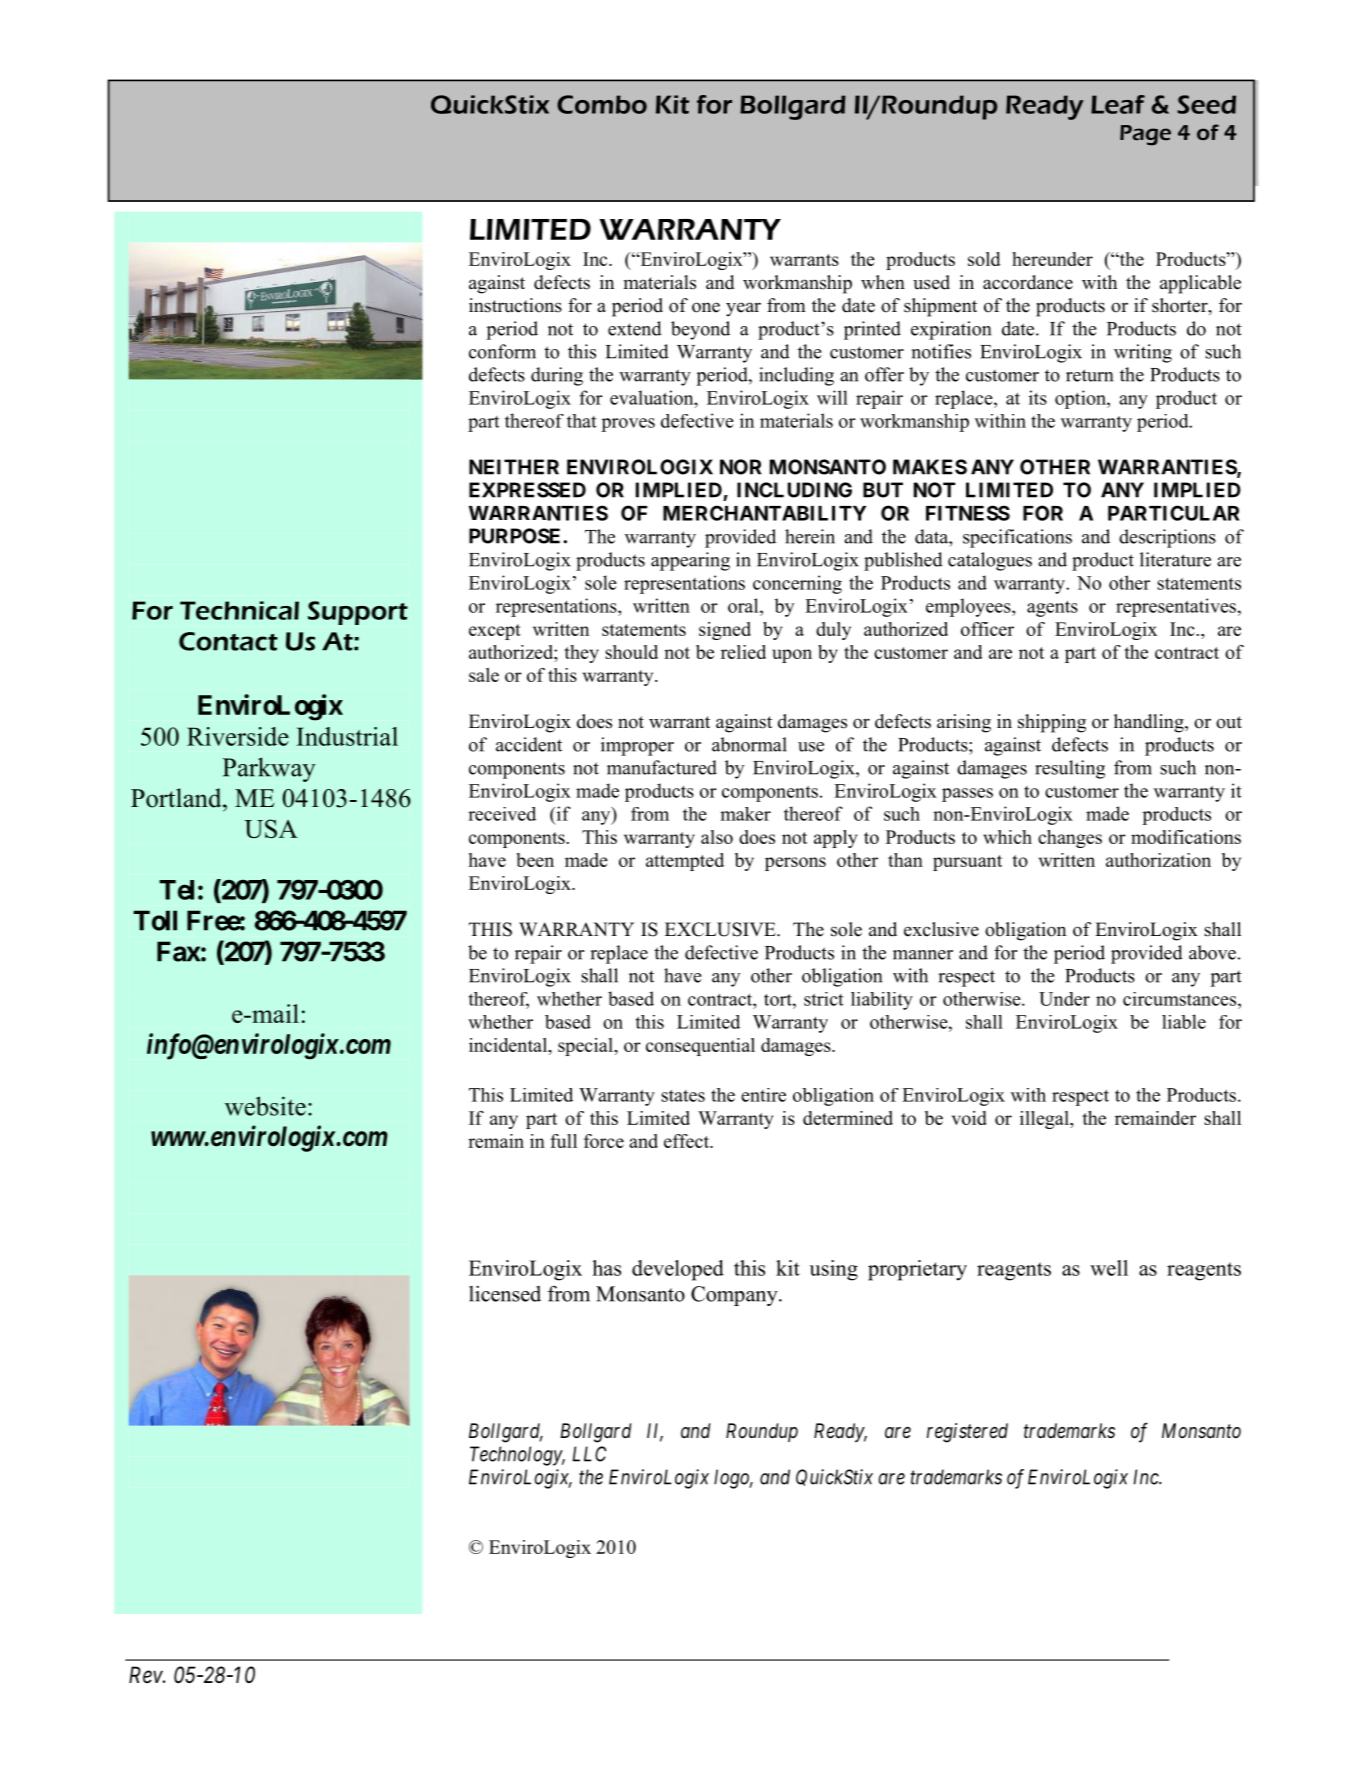 The image size is (1367, 1769). What do you see at coordinates (269, 769) in the screenshot?
I see `Parkway` at bounding box center [269, 769].
